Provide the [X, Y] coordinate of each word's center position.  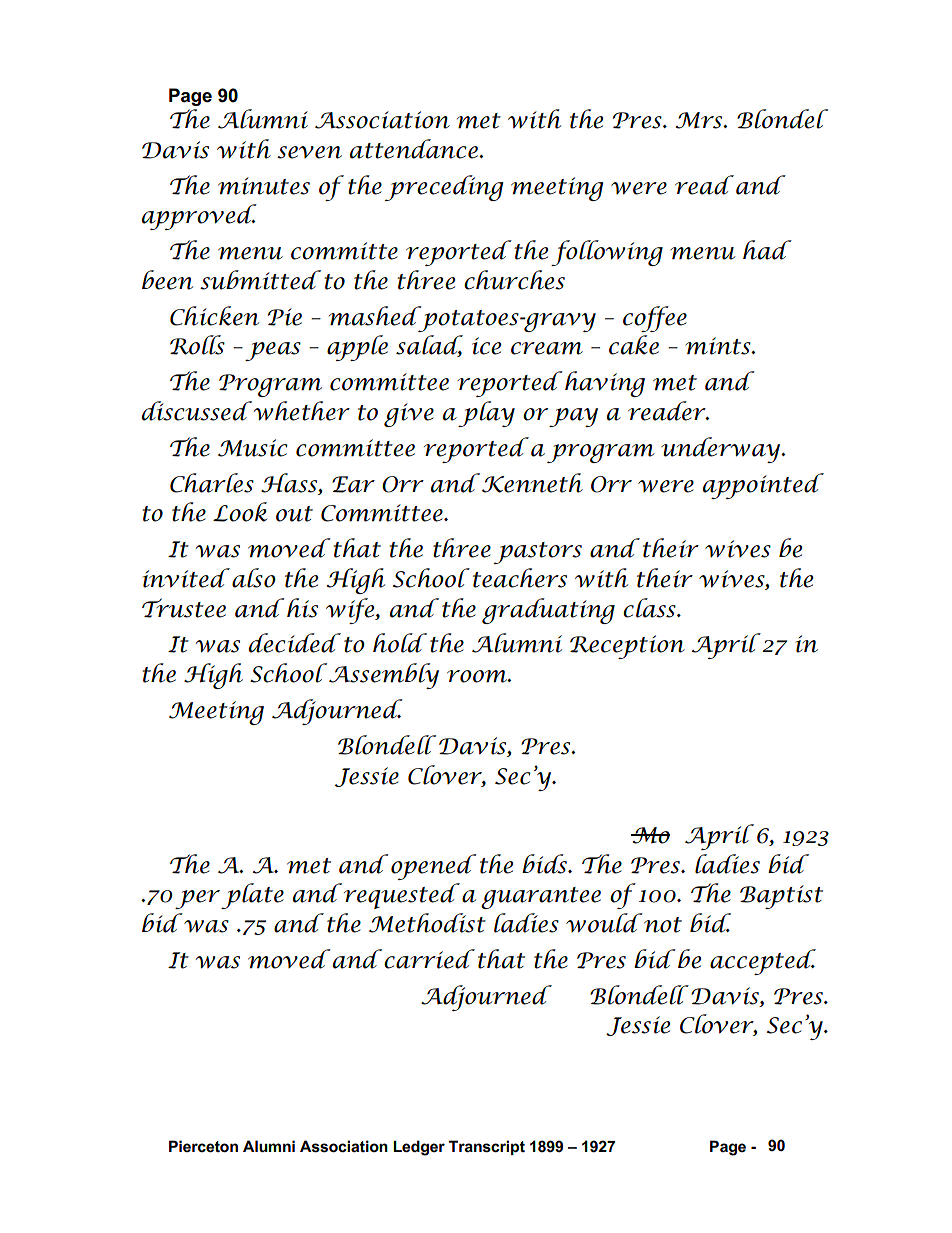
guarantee [541, 898]
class [650, 608]
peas [273, 351]
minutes [264, 186]
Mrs [700, 120]
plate [252, 896]
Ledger [419, 1148]
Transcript [487, 1147]
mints [719, 346]
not [663, 925]
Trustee [184, 608]
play [486, 414]
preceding [444, 188]
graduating [548, 611]
